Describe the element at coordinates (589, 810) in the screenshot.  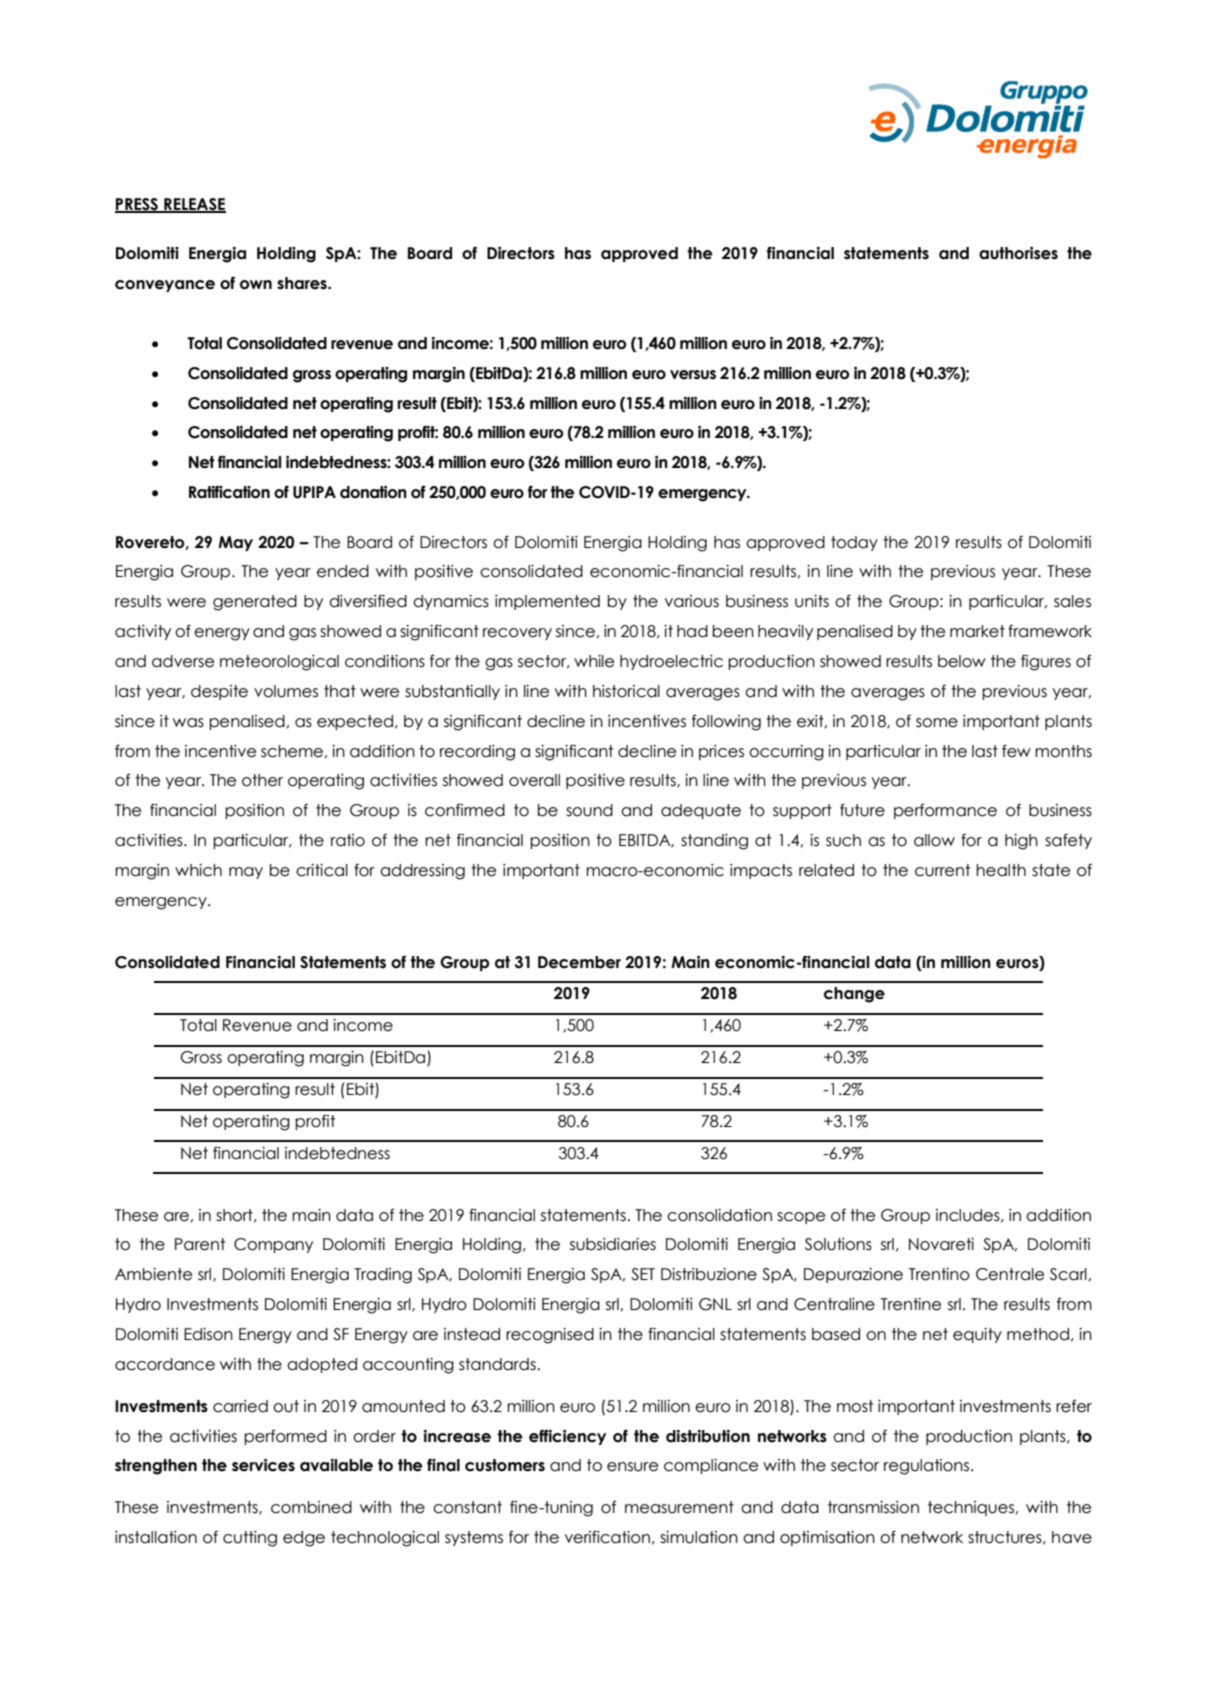
I see `sound` at that location.
